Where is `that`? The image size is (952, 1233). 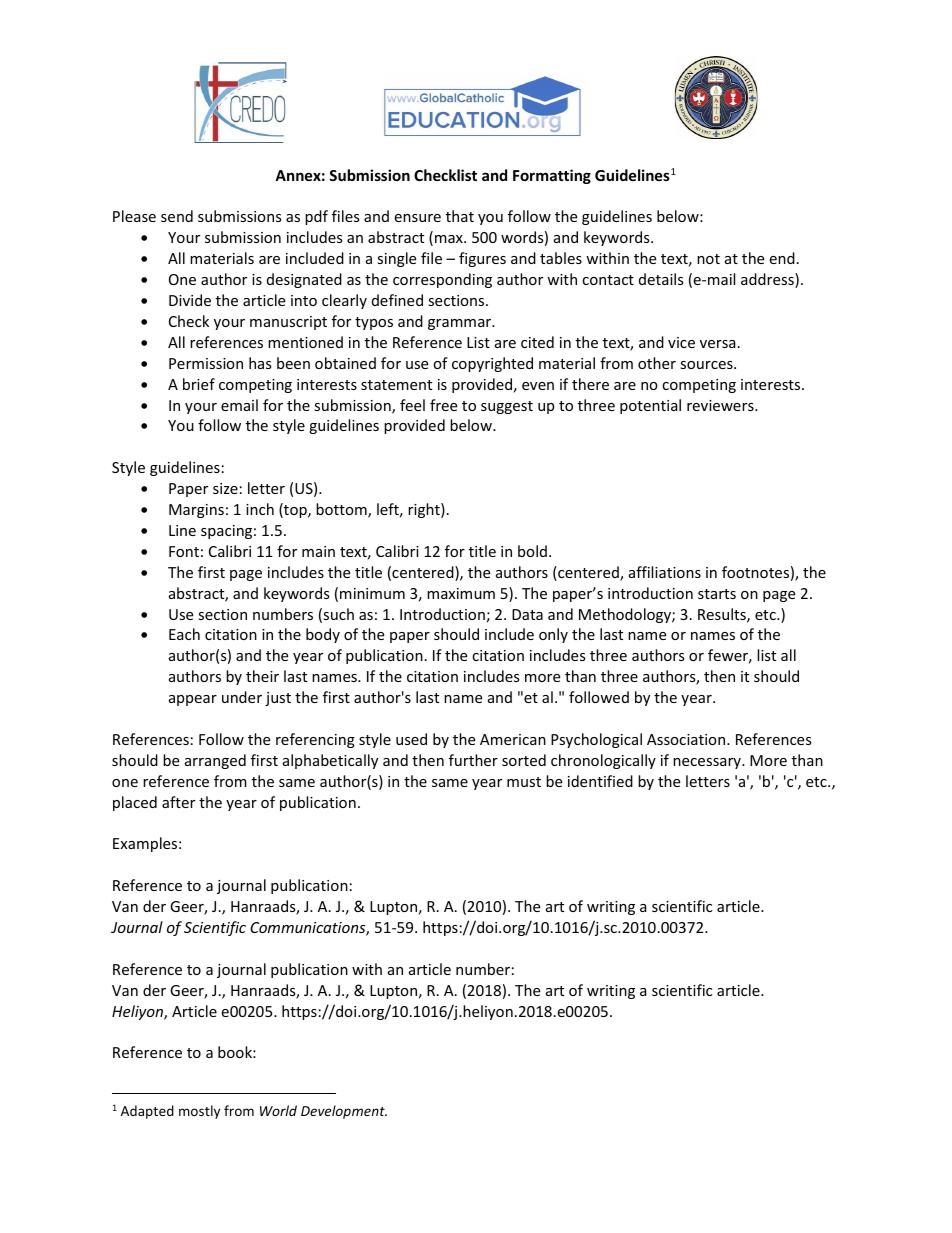
that is located at coordinates (460, 216).
